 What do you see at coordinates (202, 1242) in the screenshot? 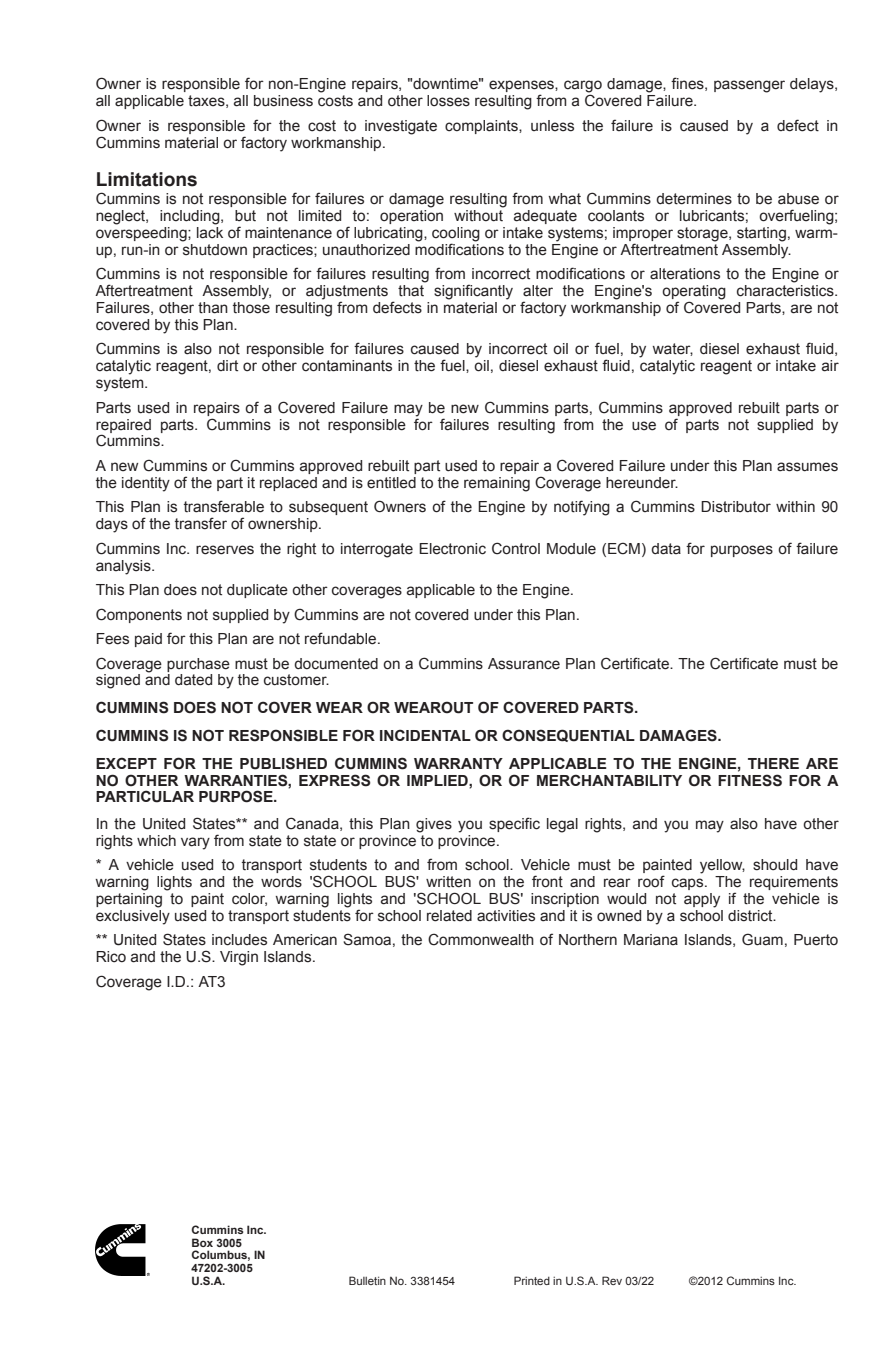
I see `Box` at bounding box center [202, 1242].
